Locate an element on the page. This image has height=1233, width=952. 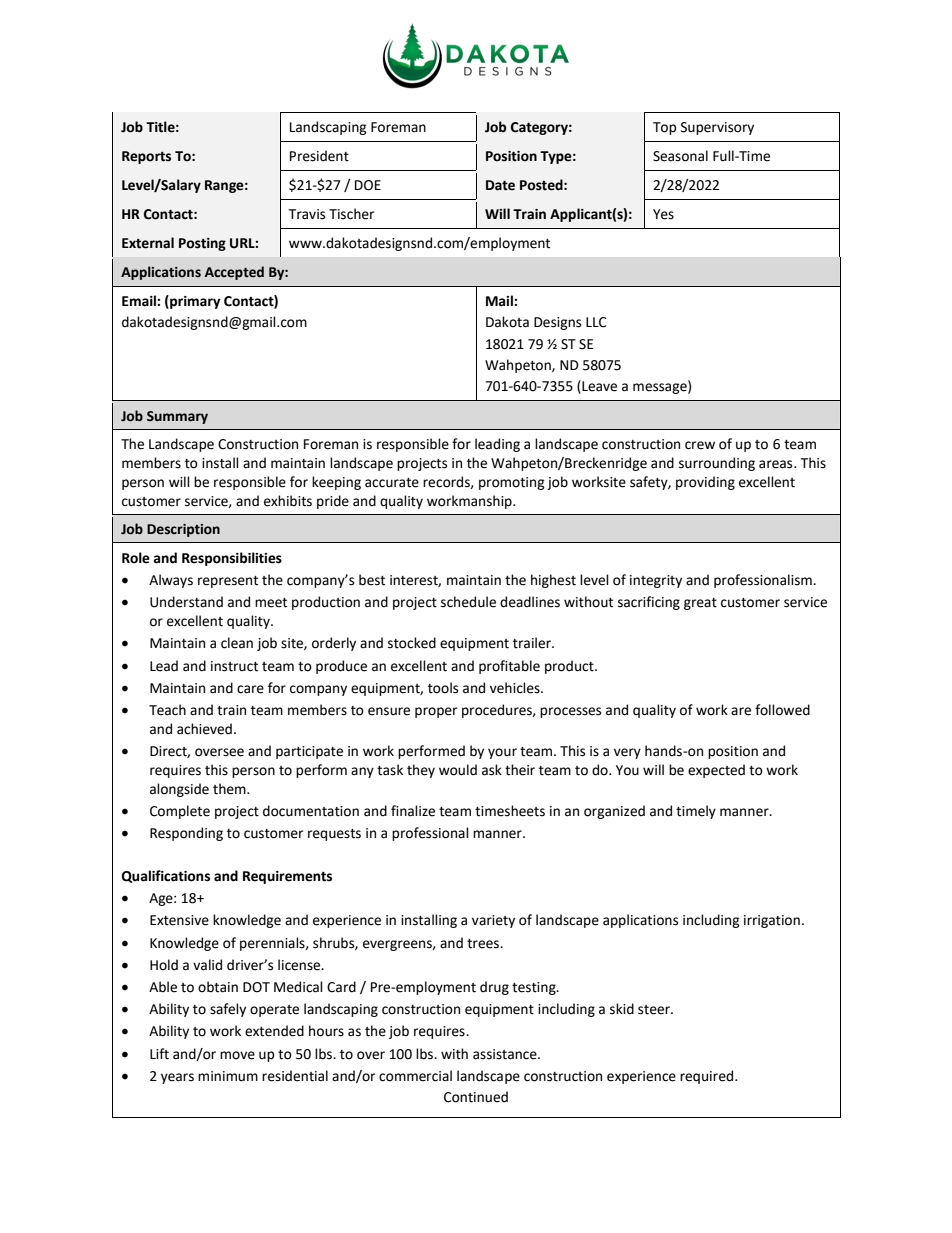
required is located at coordinates (706, 1077).
